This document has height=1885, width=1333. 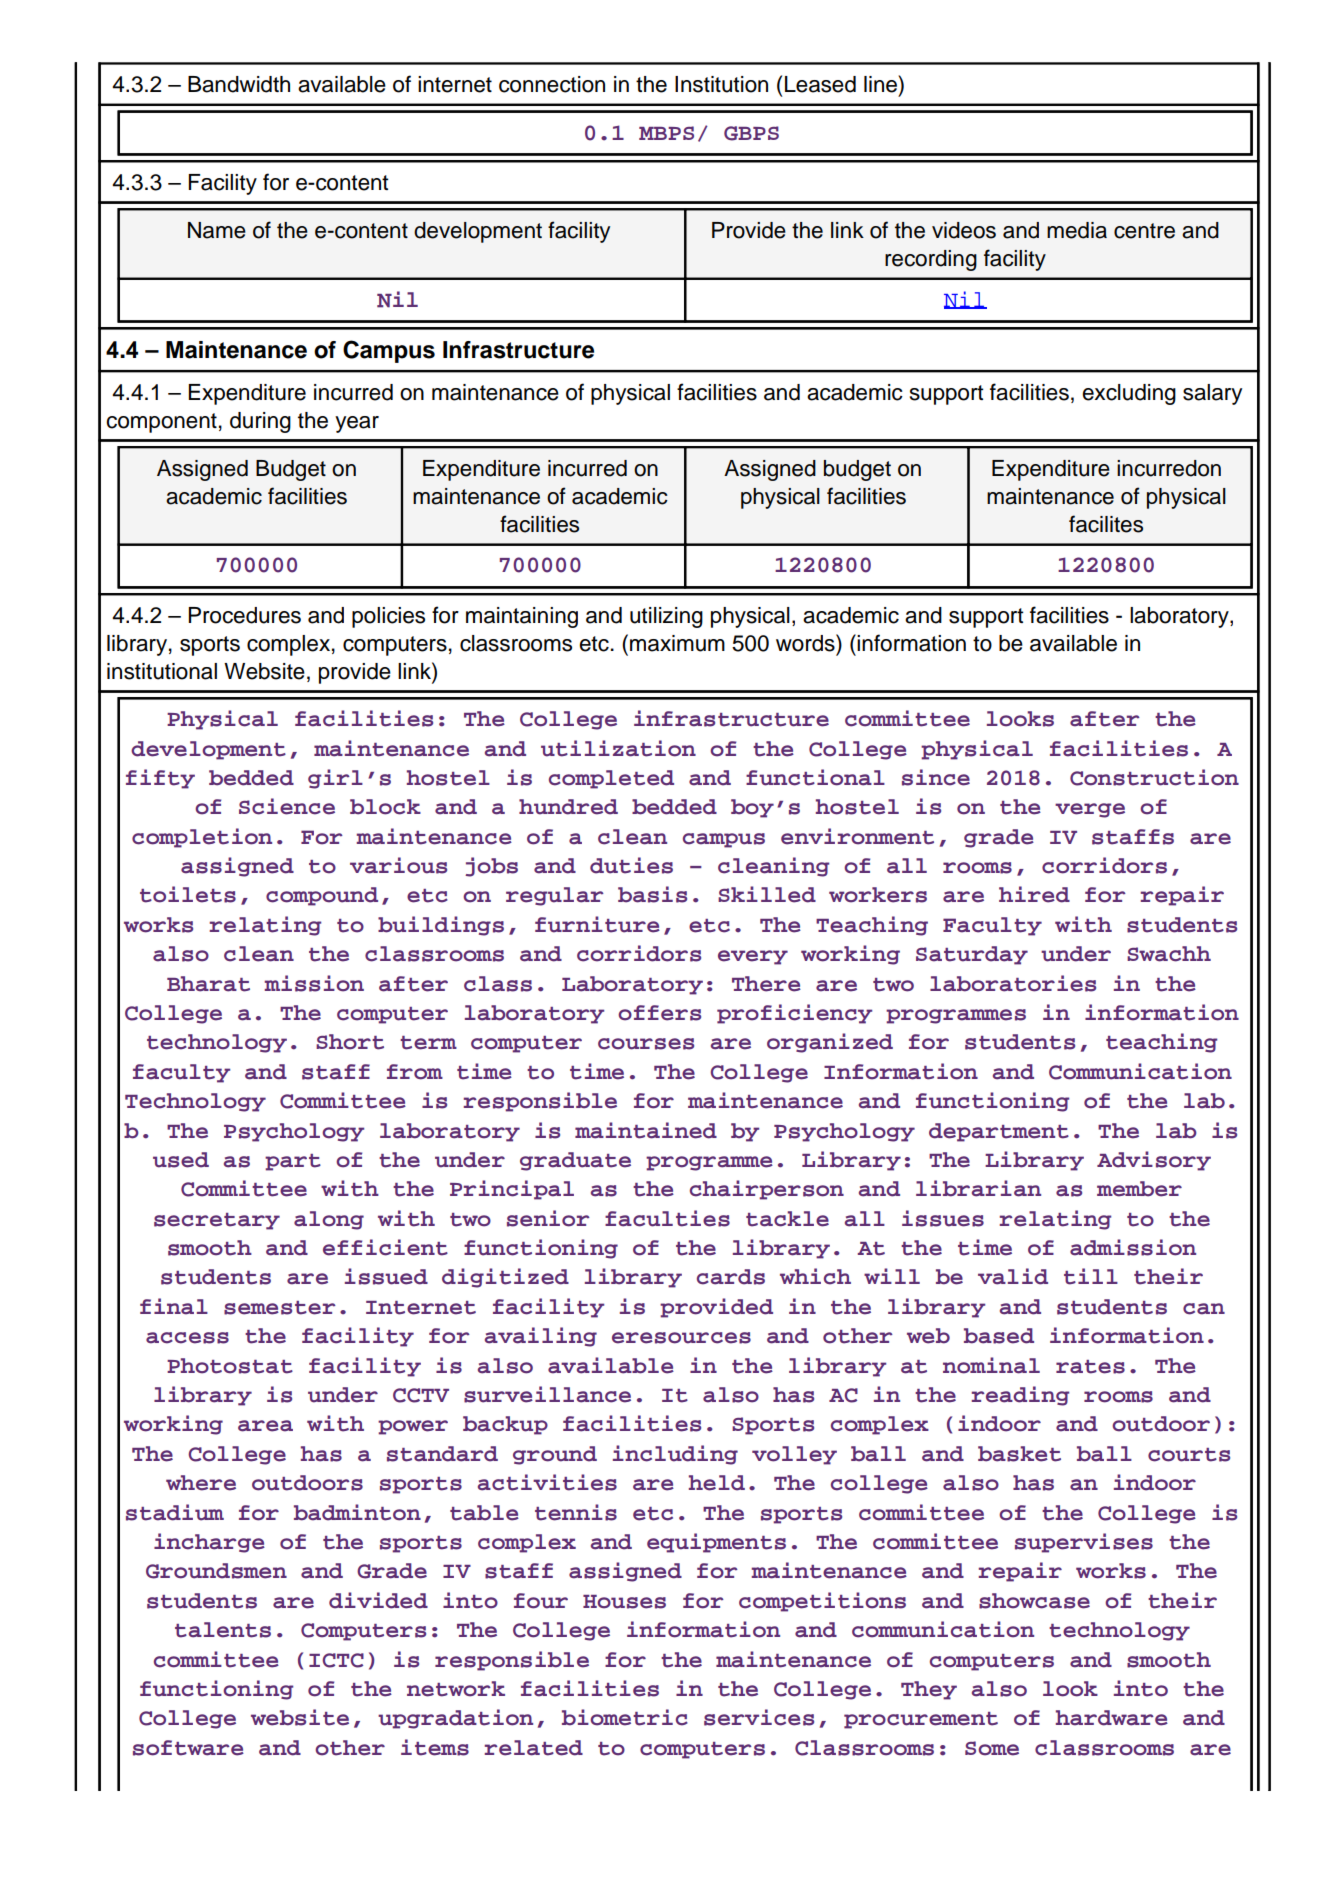 I want to click on basis, so click(x=652, y=894).
